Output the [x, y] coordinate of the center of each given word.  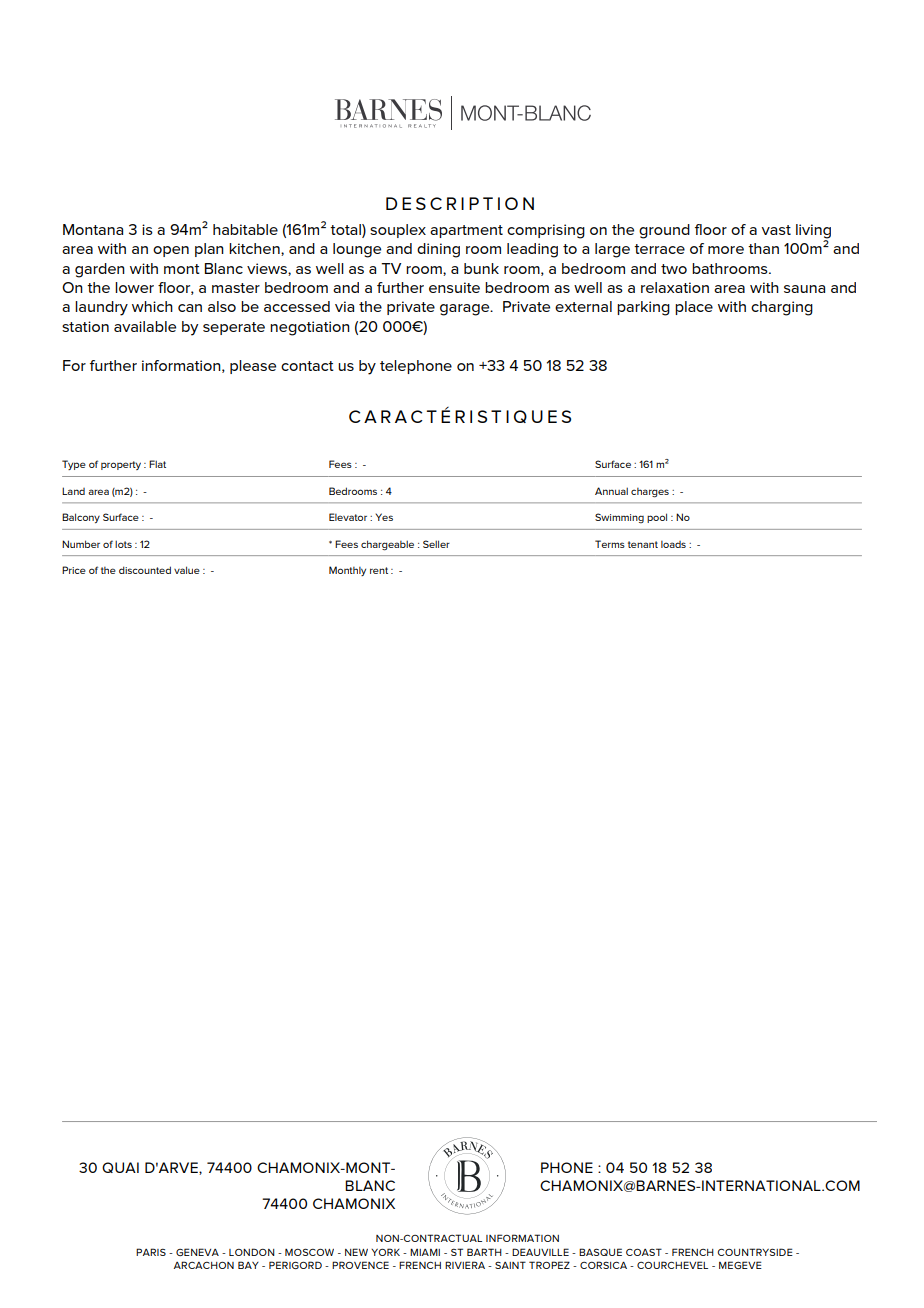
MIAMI [425, 1252]
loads [673, 544]
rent [379, 570]
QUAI [120, 1167]
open [171, 251]
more [726, 250]
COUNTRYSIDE [755, 1252]
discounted [145, 570]
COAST [644, 1252]
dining [438, 250]
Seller [436, 544]
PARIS [151, 1252]
